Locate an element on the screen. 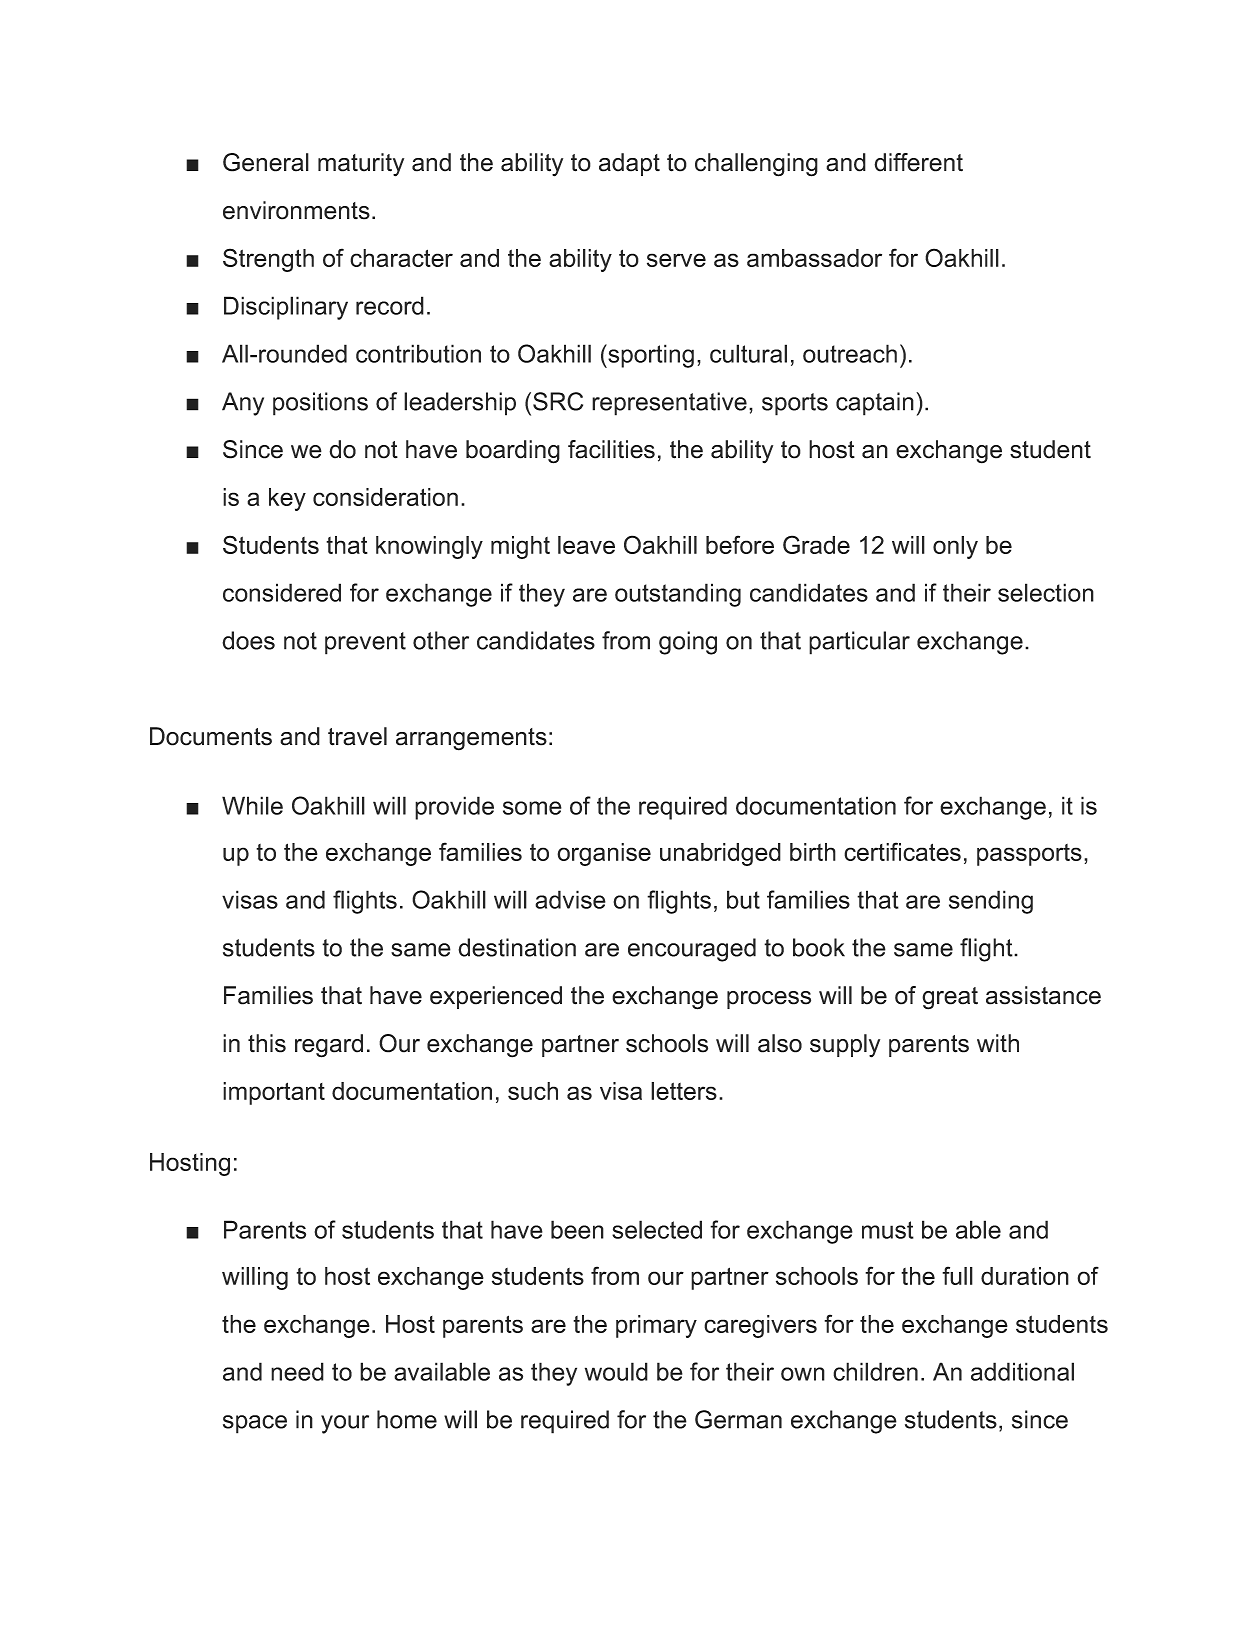 The height and width of the screenshot is (1629, 1259). great is located at coordinates (950, 998).
